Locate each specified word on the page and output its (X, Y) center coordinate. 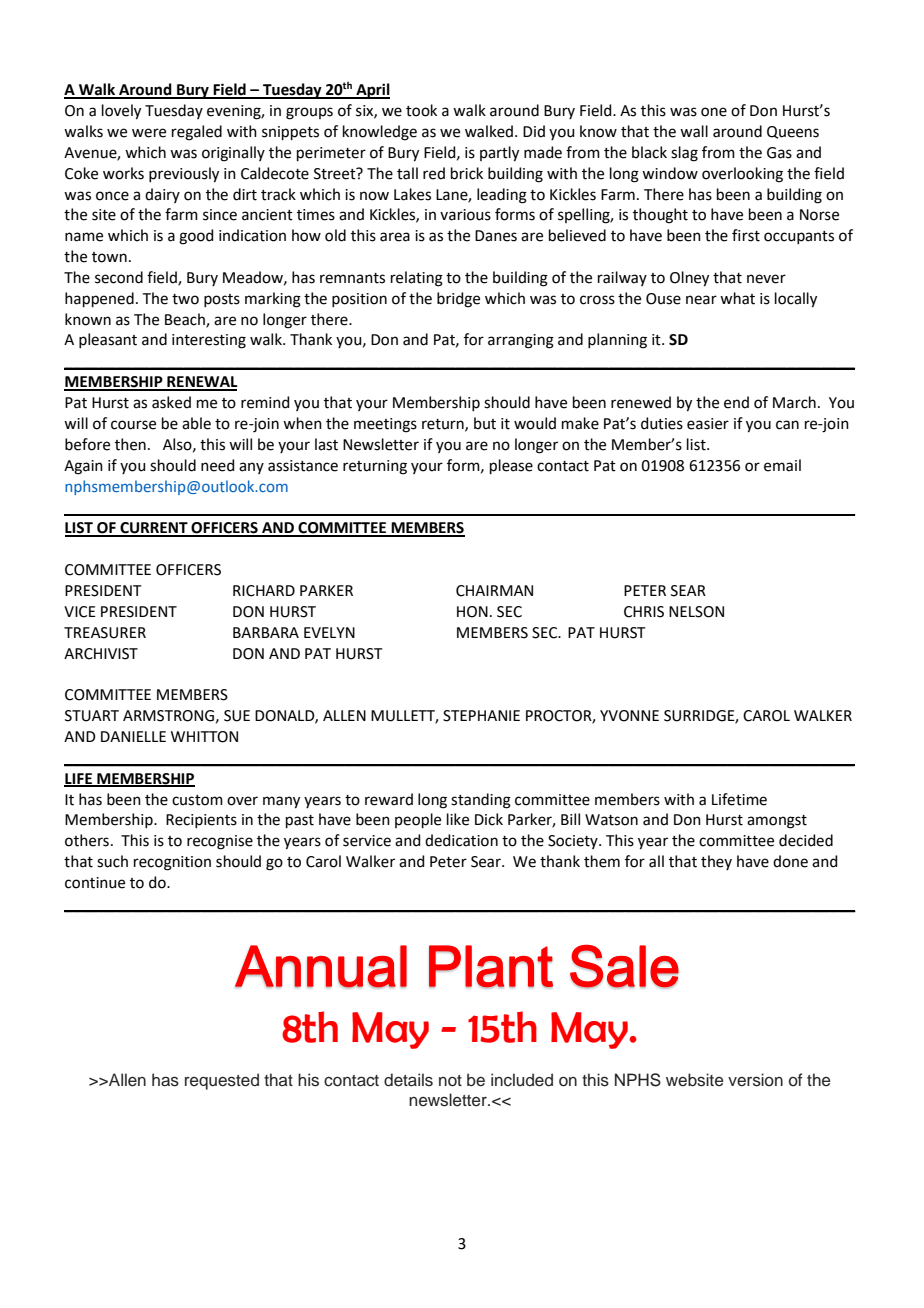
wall (694, 131)
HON (472, 612)
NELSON (696, 612)
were (149, 133)
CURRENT (154, 529)
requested (222, 1081)
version (755, 1080)
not (450, 1081)
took (421, 110)
